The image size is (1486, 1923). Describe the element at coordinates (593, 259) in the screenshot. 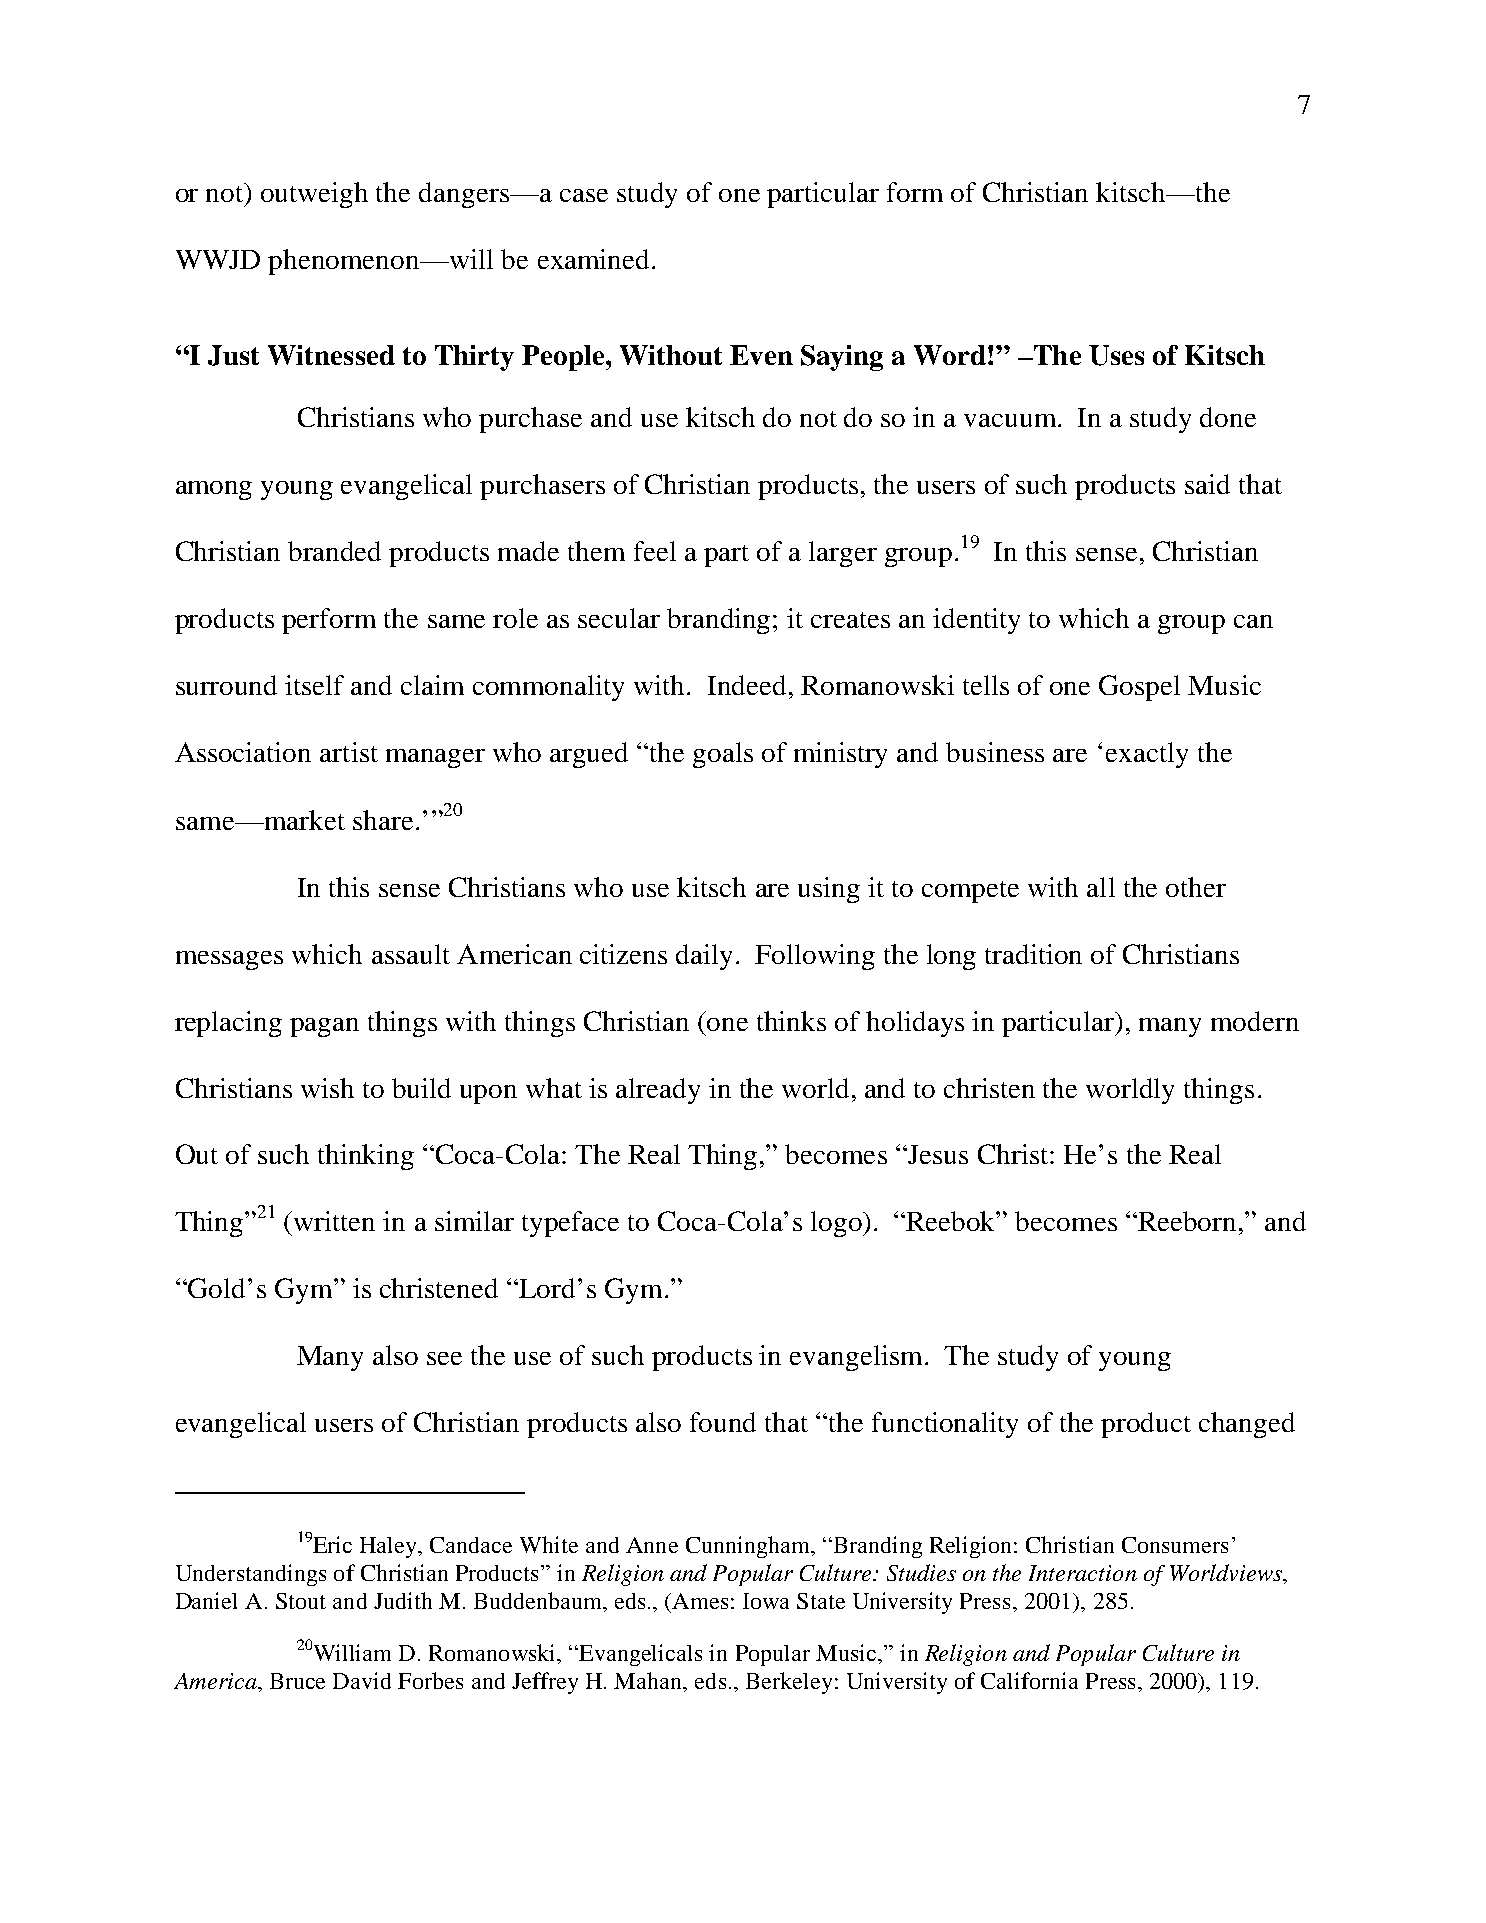

I see `examined` at that location.
